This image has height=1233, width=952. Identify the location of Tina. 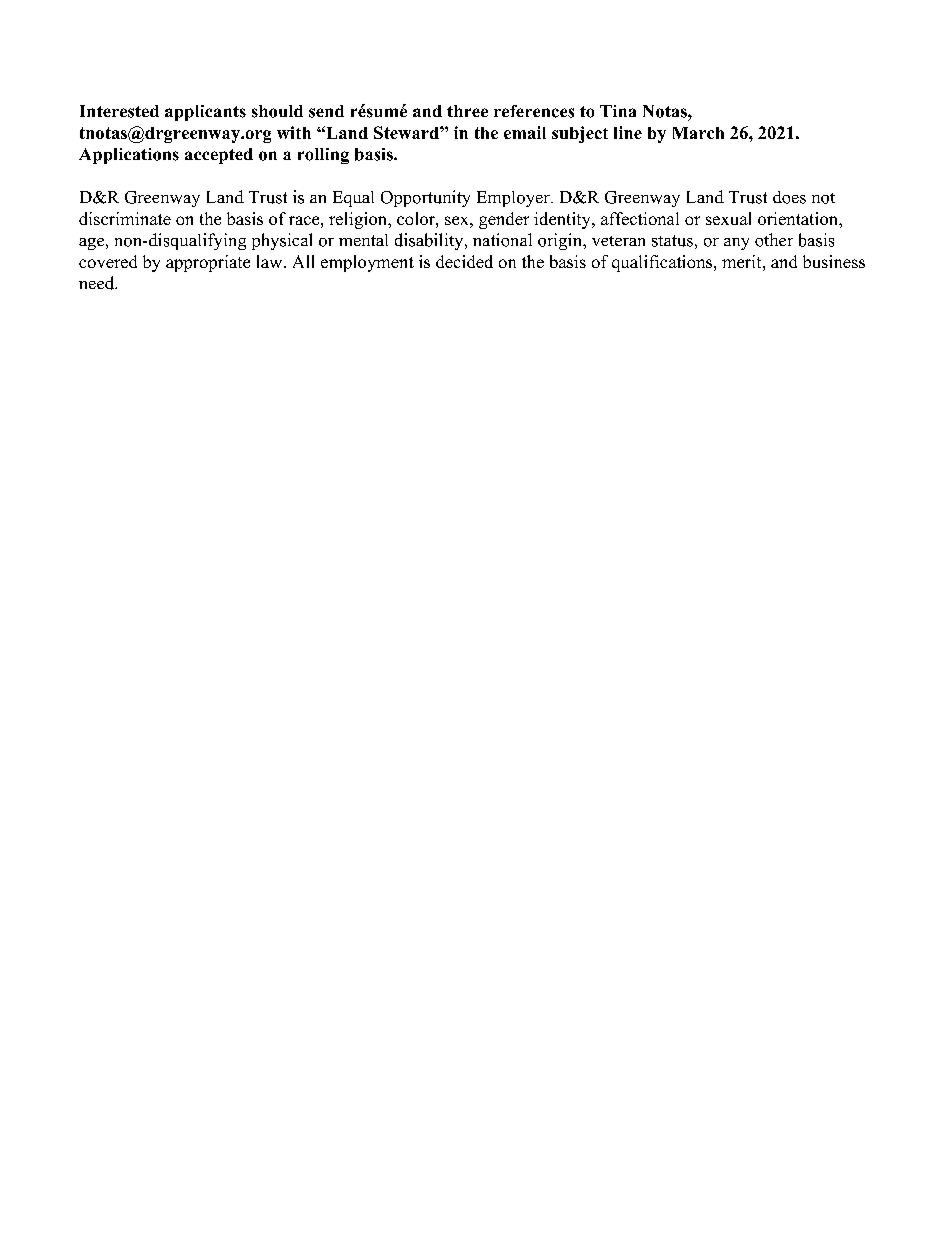
(618, 111).
